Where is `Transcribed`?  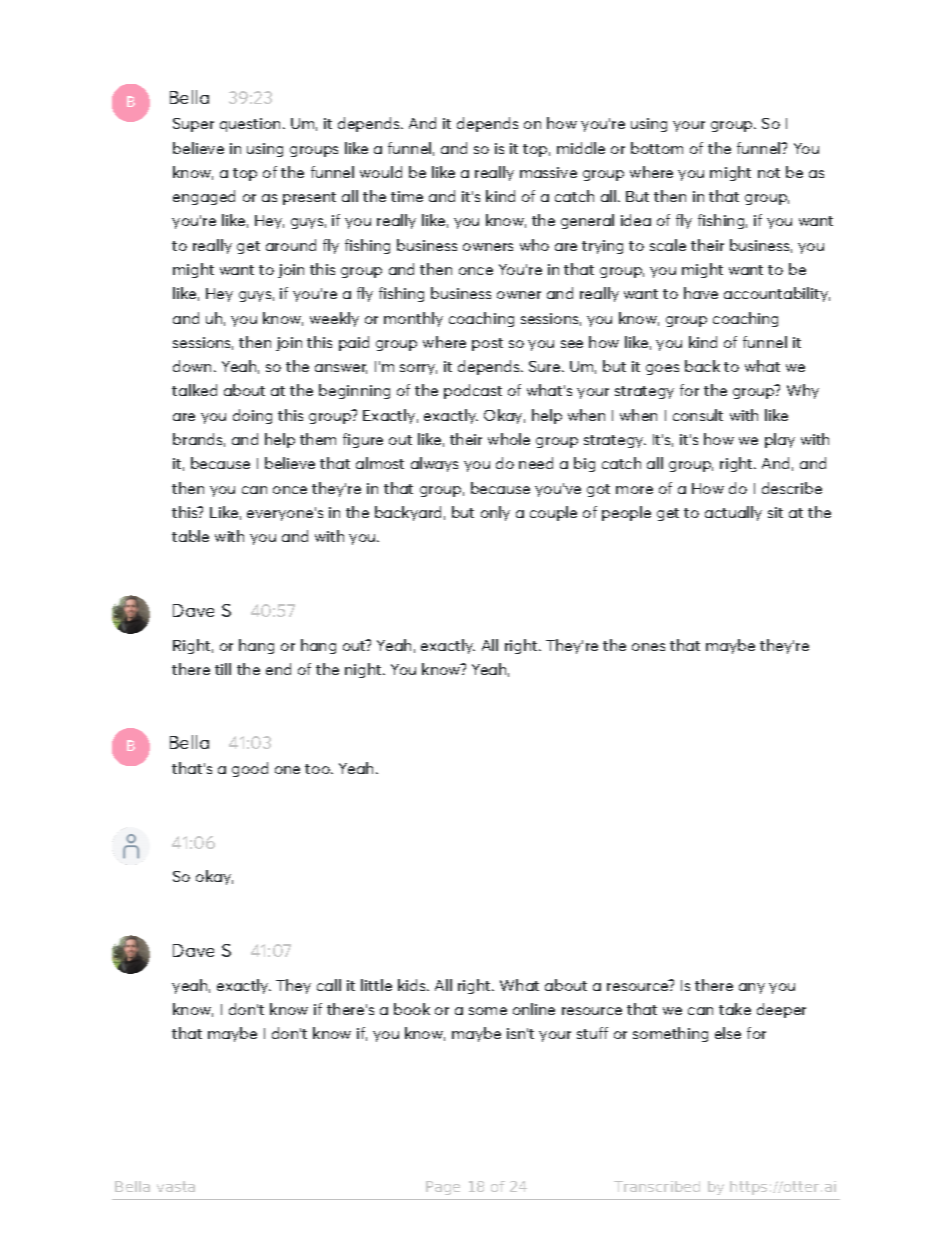
Transcribed is located at coordinates (657, 1186).
